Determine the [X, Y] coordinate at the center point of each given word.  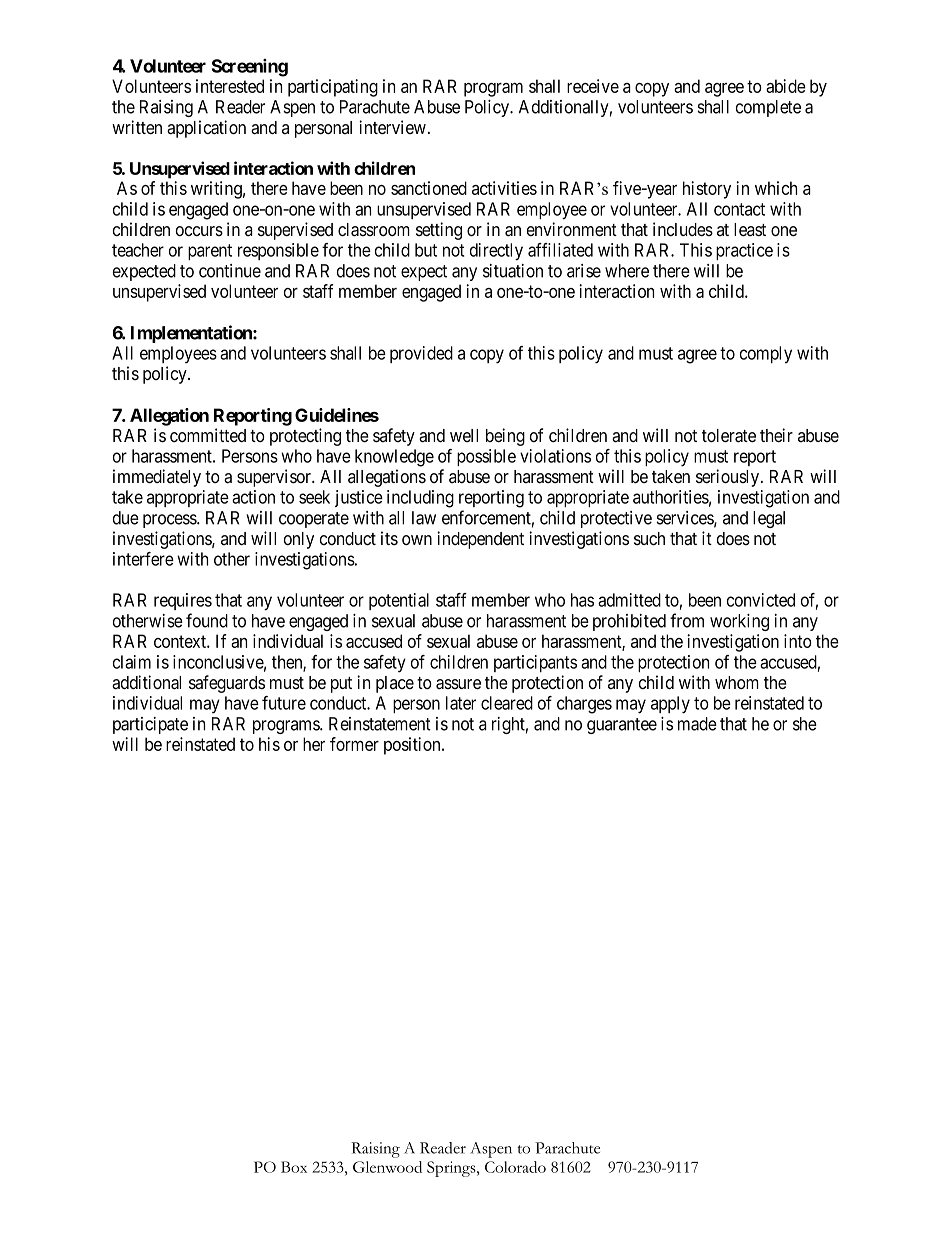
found [207, 620]
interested [230, 86]
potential [399, 601]
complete [768, 108]
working [739, 622]
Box [294, 1167]
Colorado [515, 1167]
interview [392, 127]
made [697, 724]
